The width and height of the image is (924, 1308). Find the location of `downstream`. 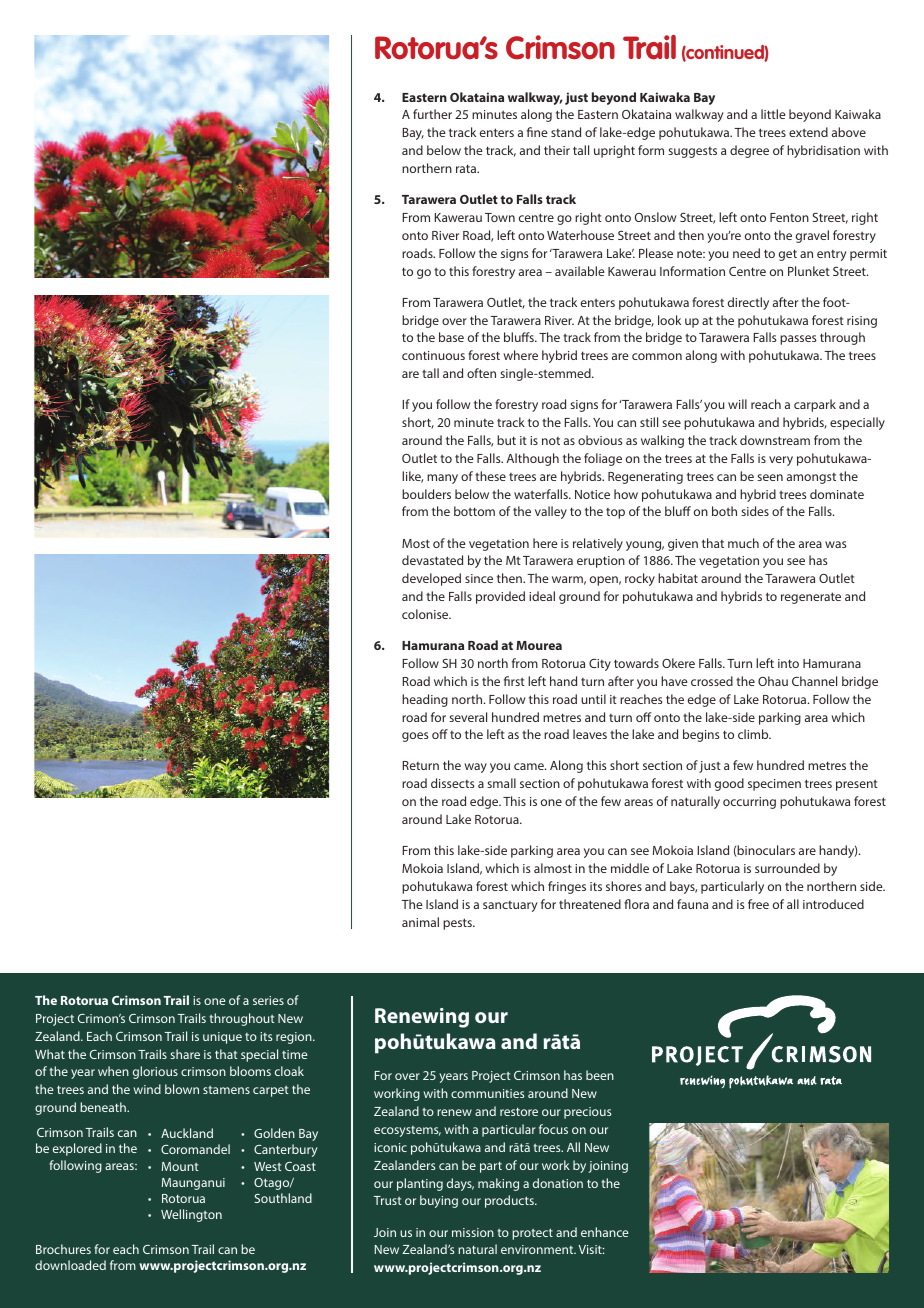

downstream is located at coordinates (775, 440).
